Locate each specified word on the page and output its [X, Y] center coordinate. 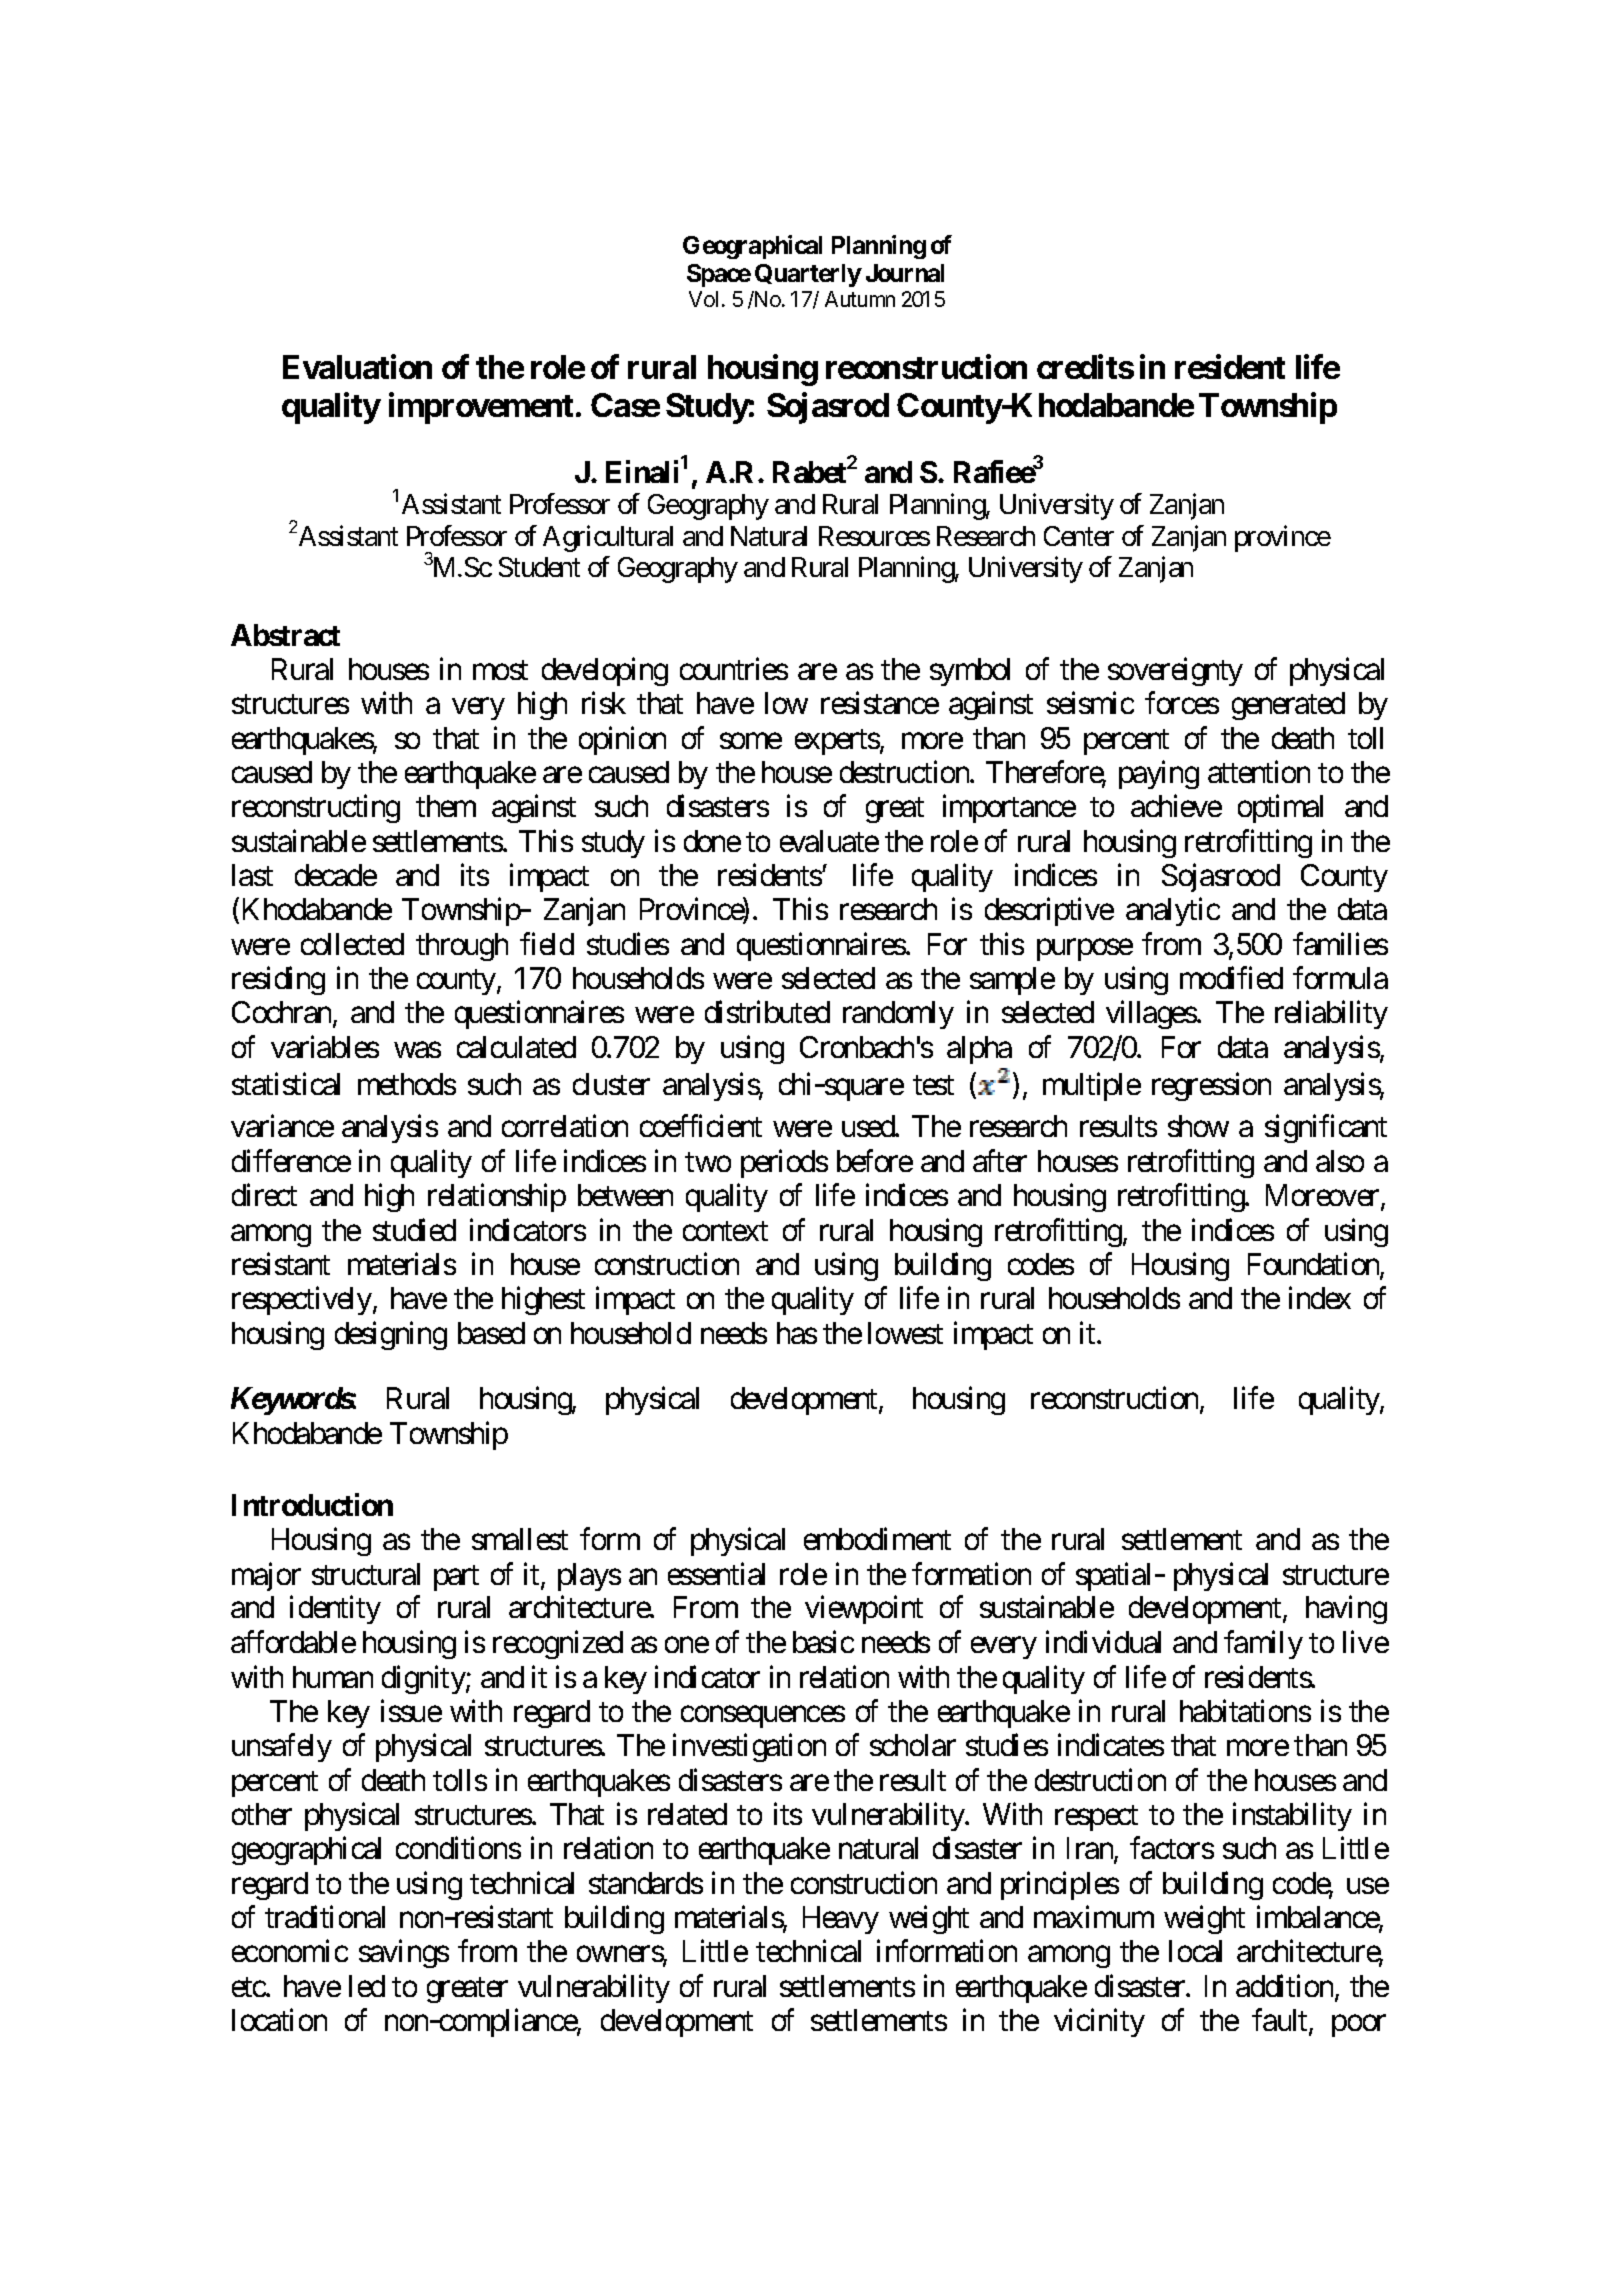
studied [414, 1229]
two [708, 1162]
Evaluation [357, 367]
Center [1079, 536]
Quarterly [808, 275]
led [367, 1986]
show [1198, 1126]
